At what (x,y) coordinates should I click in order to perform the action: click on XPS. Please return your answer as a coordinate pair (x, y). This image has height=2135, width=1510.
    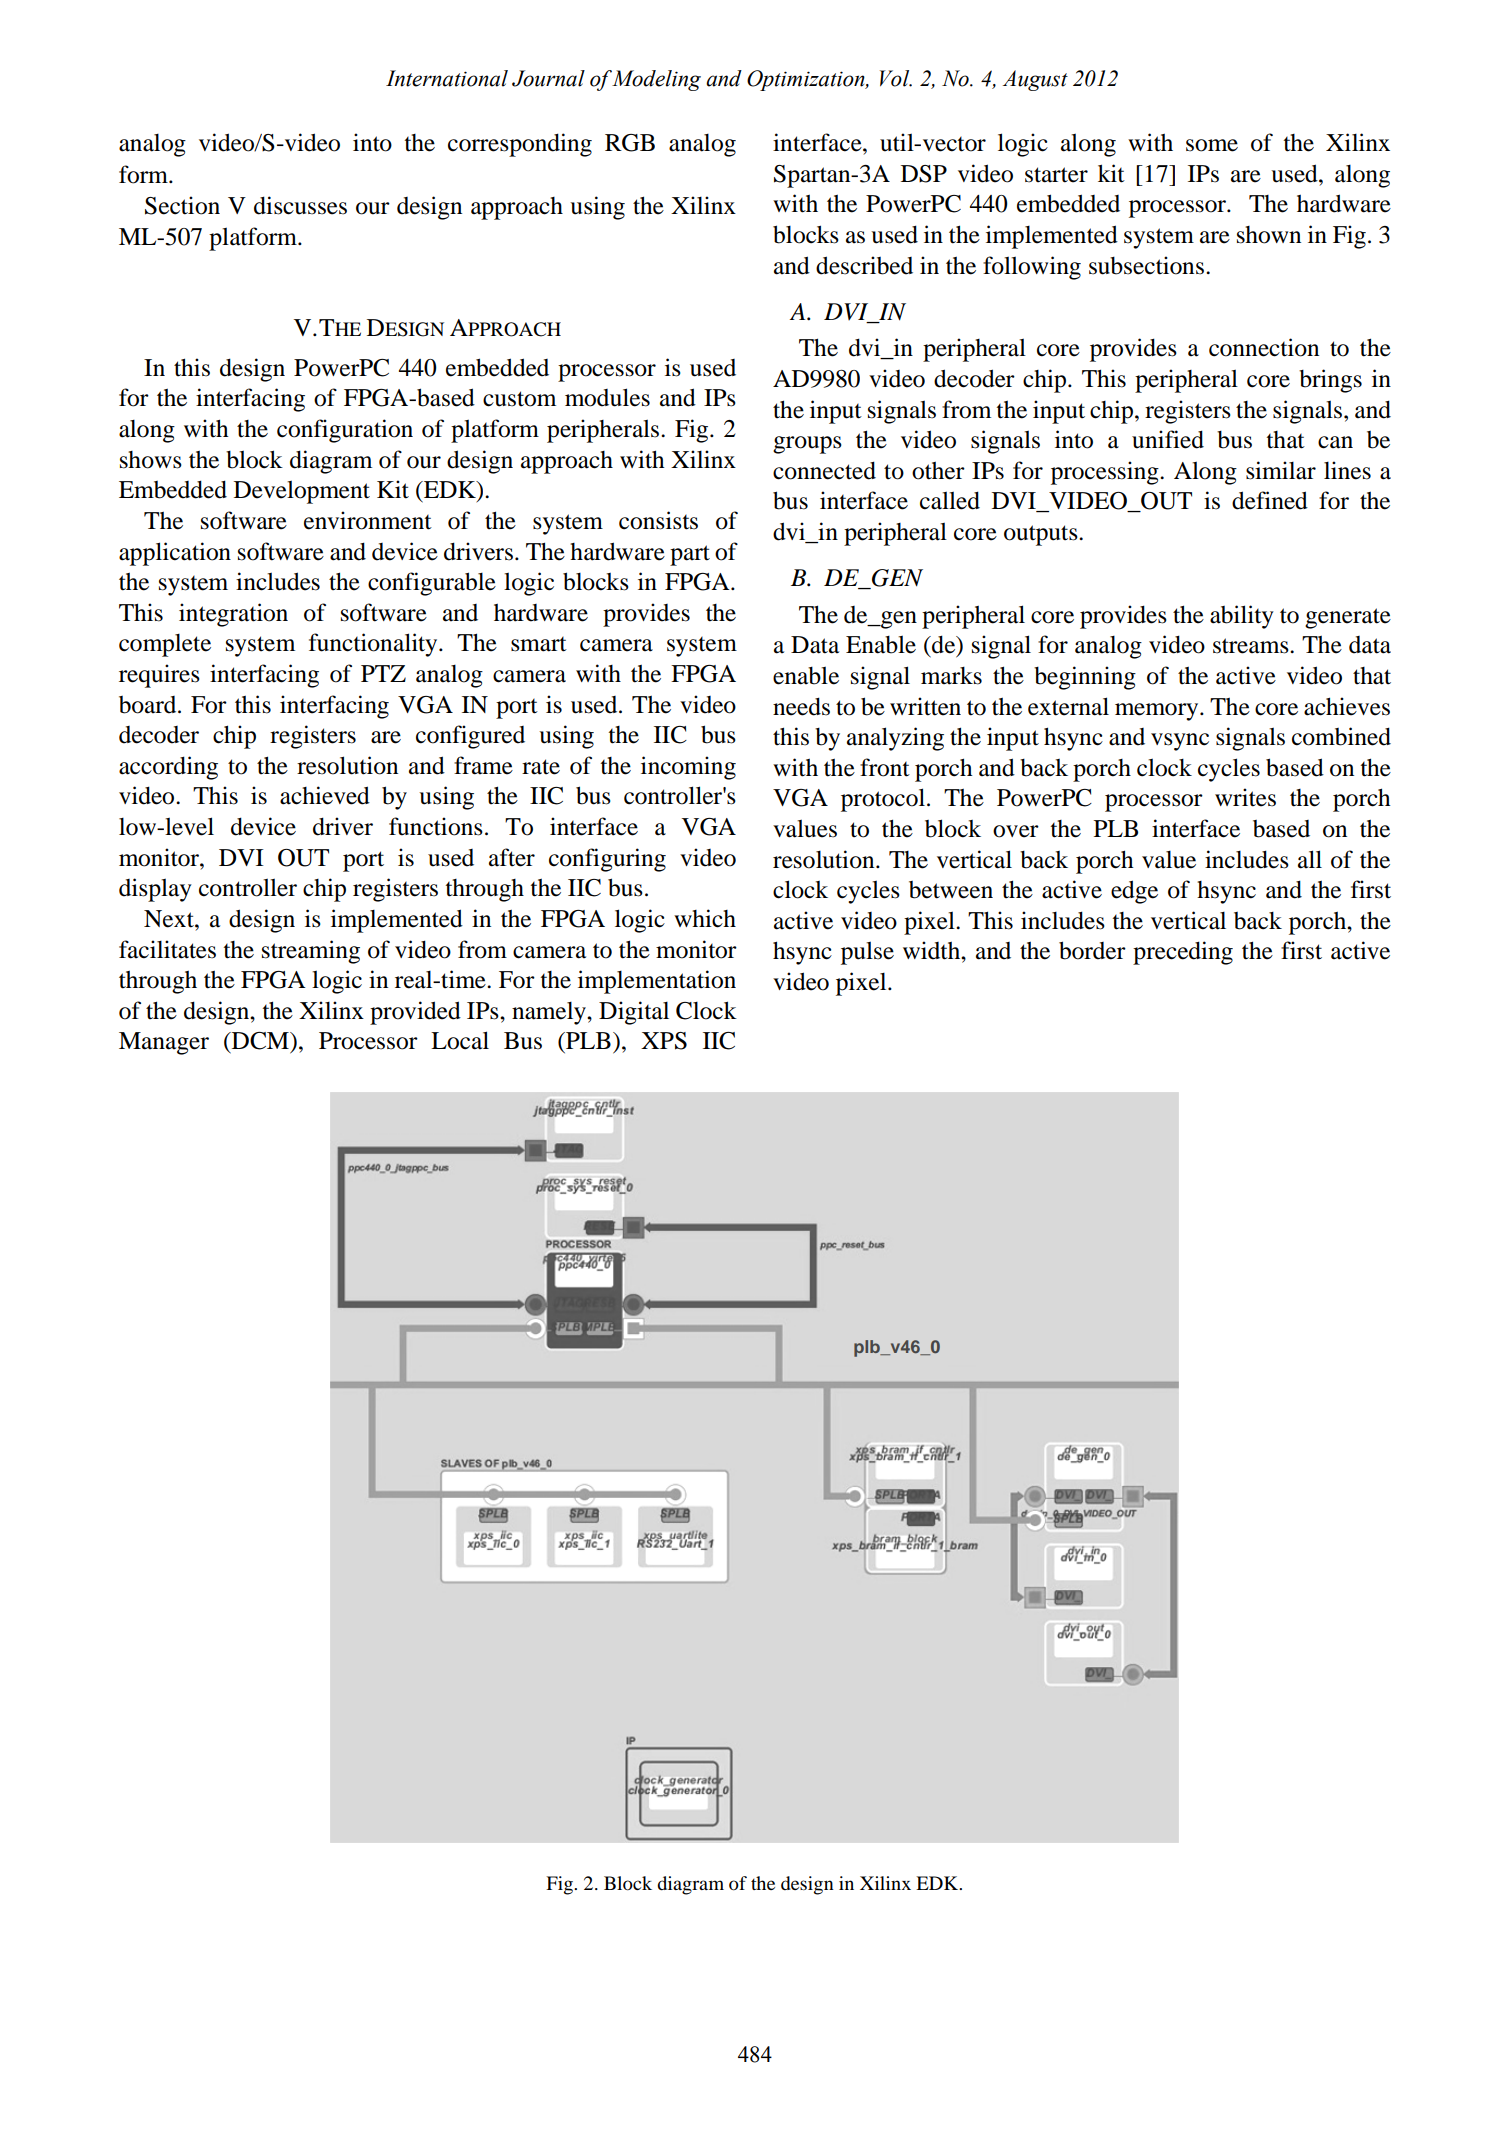
    Looking at the image, I should click on (664, 1041).
